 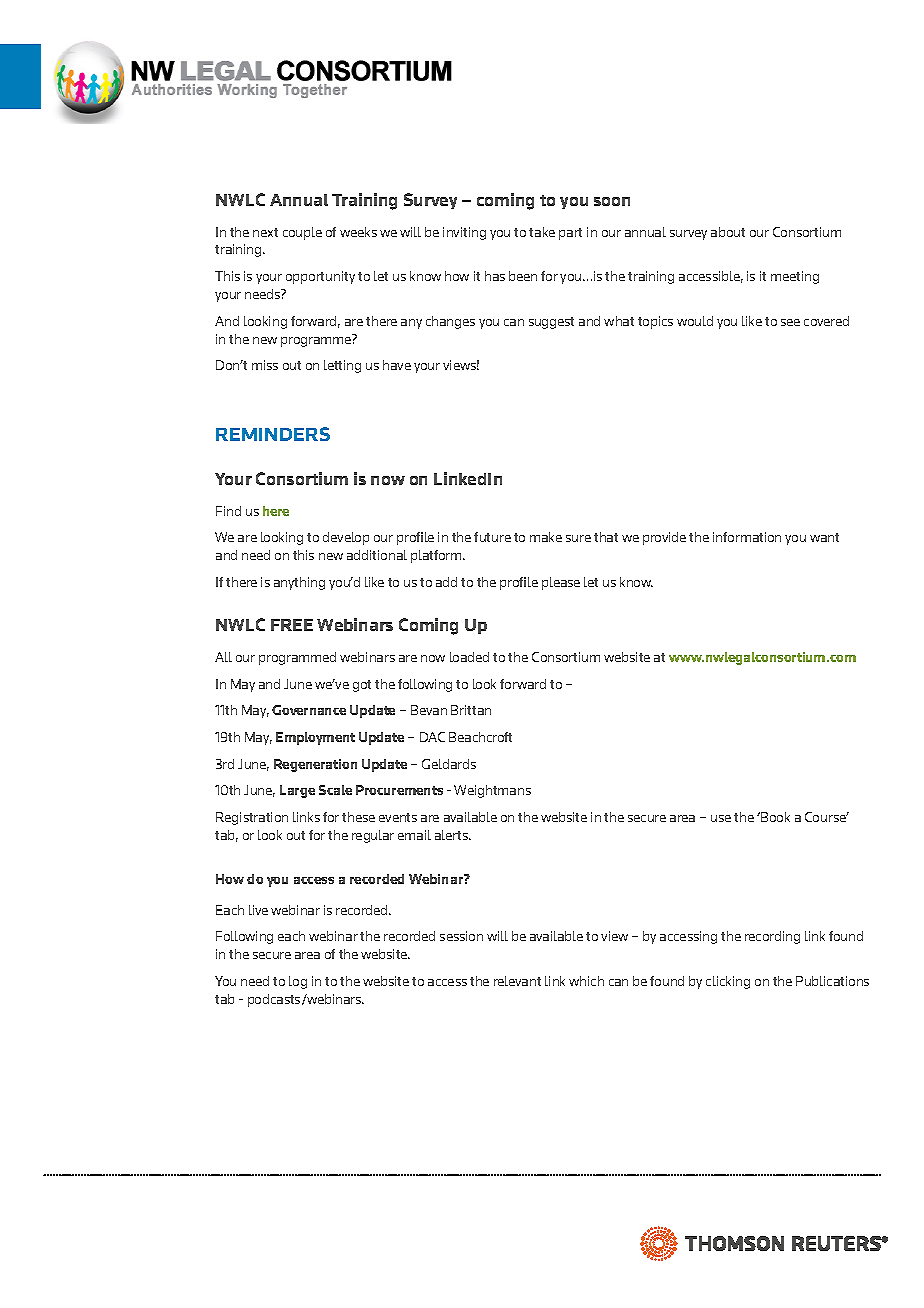 I want to click on Bevan, so click(x=429, y=710).
